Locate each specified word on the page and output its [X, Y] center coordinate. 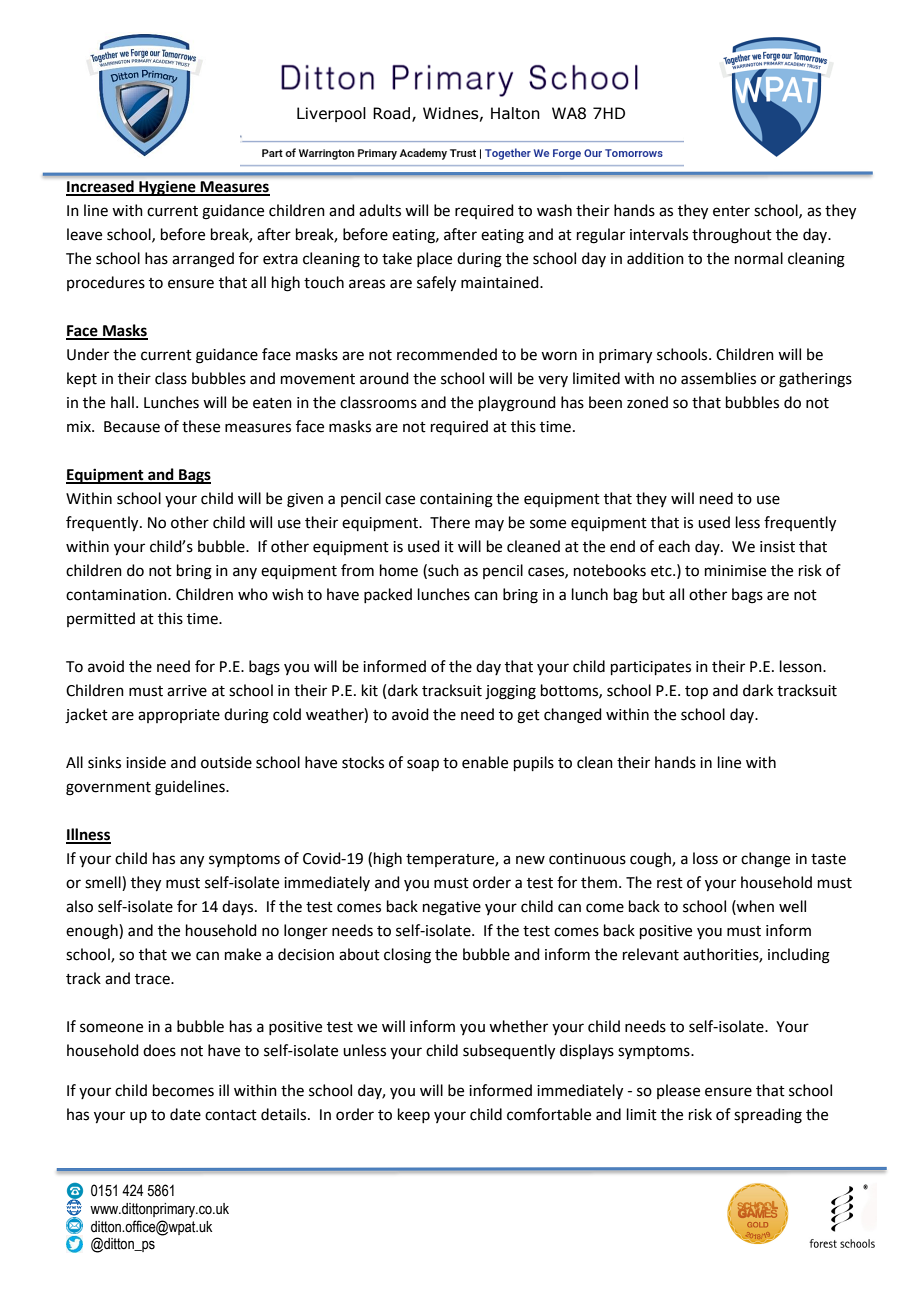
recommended [447, 354]
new [530, 860]
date [185, 1114]
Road [391, 113]
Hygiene [167, 188]
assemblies [718, 378]
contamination [117, 595]
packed [388, 595]
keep [414, 1115]
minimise [735, 571]
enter [731, 211]
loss [705, 858]
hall [122, 402]
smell [104, 883]
